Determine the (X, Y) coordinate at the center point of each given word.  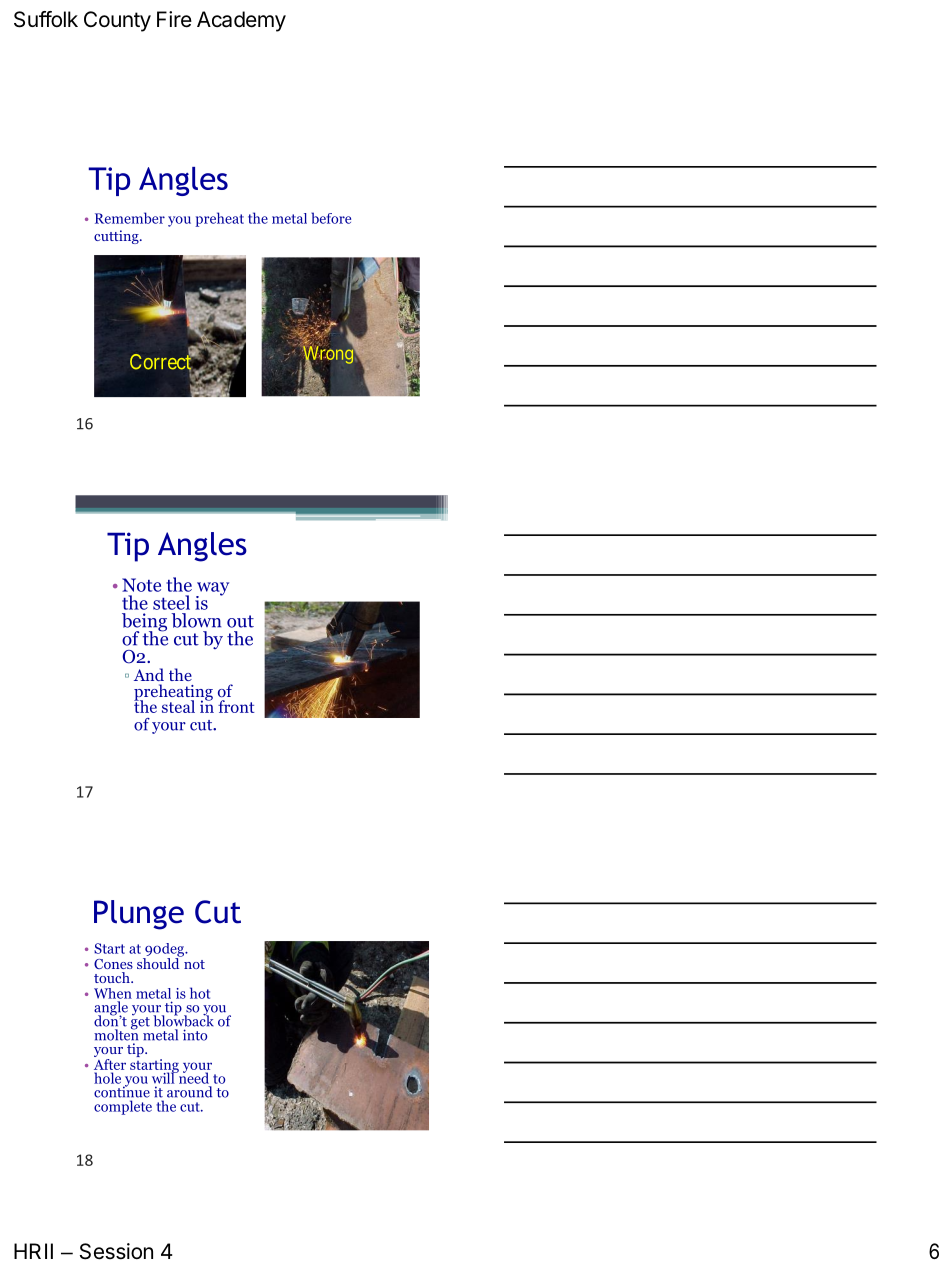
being (144, 623)
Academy (241, 21)
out (240, 621)
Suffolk (46, 19)
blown (196, 620)
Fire (174, 19)
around (189, 1092)
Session (116, 1251)
